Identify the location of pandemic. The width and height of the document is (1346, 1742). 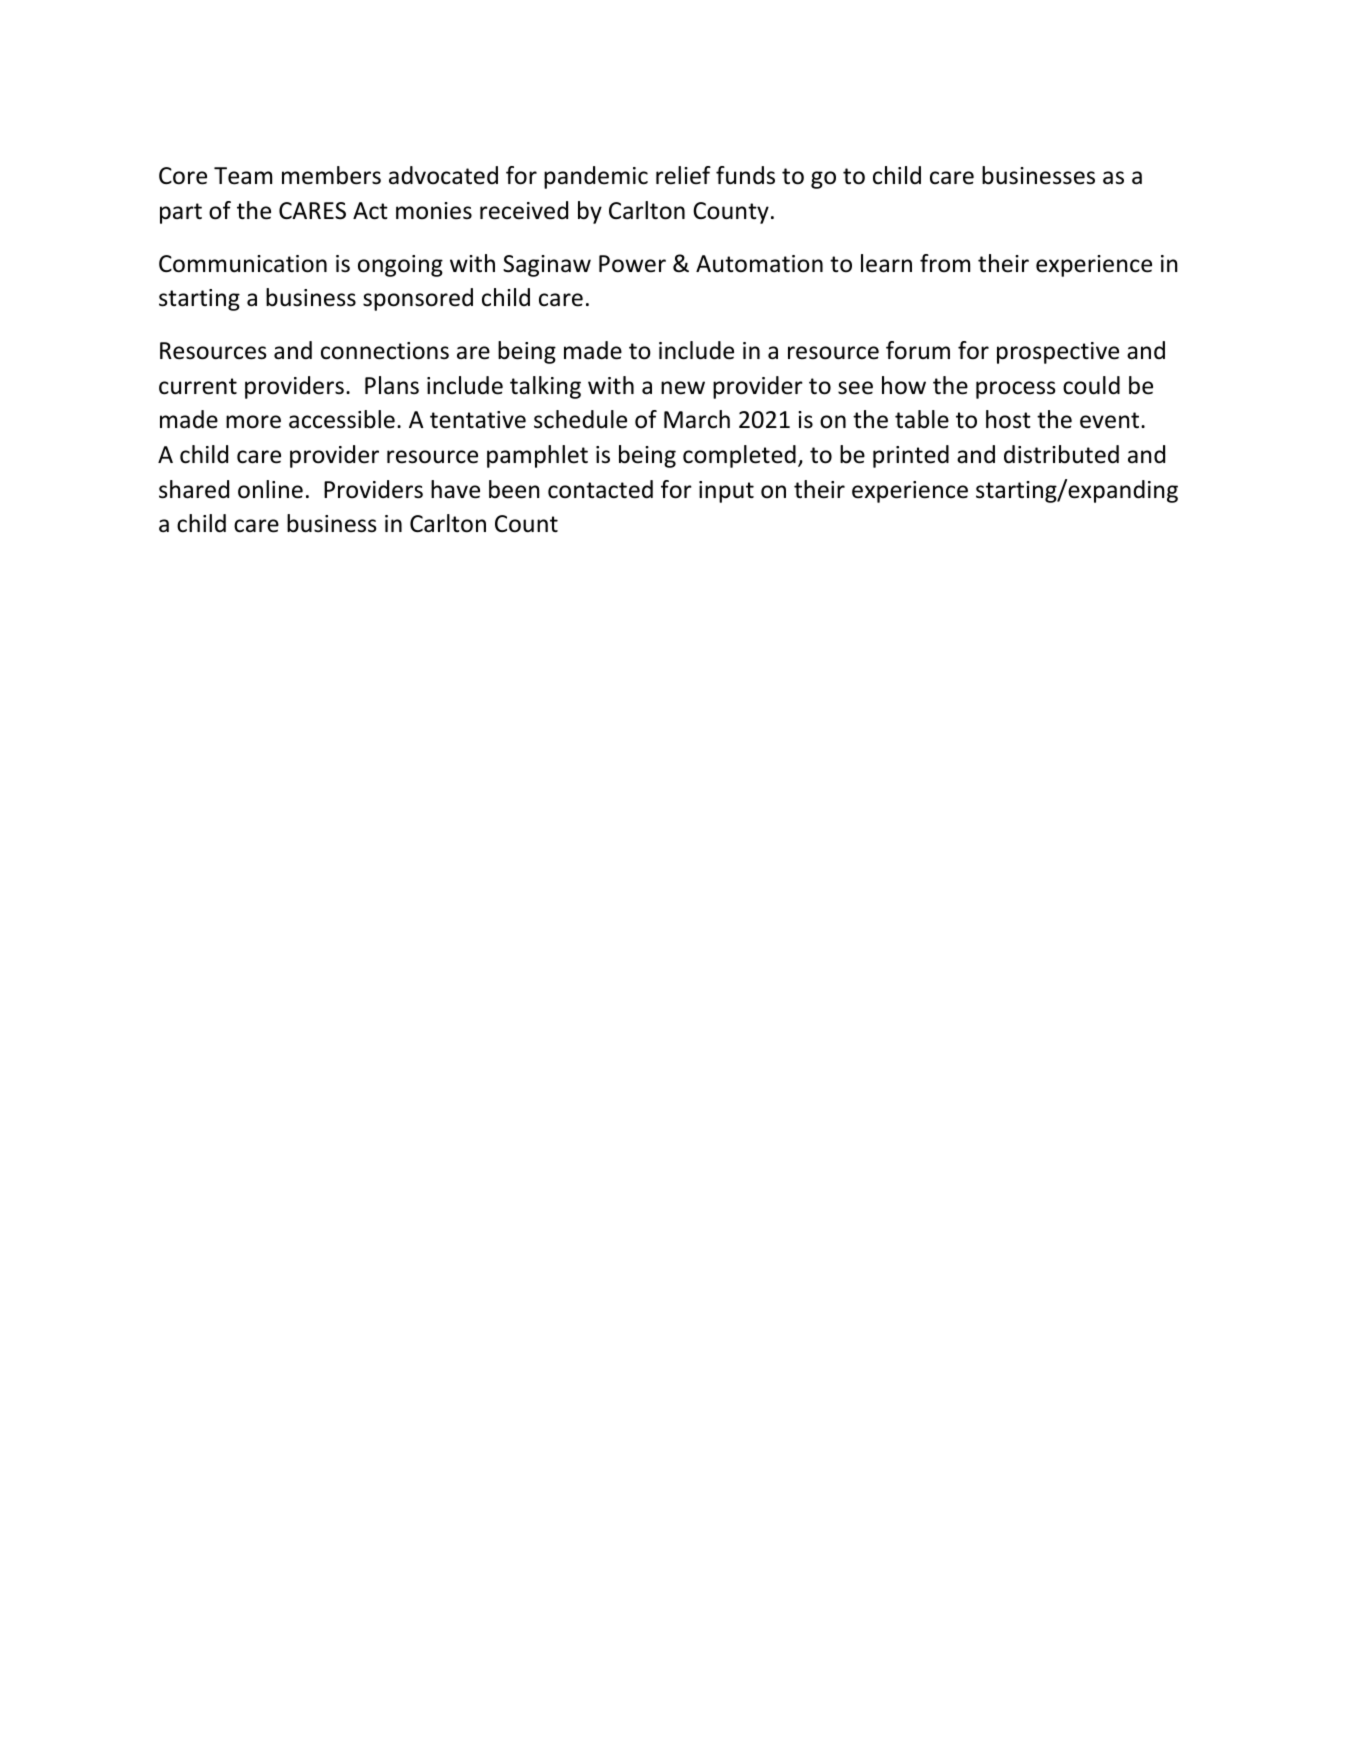
(596, 177).
